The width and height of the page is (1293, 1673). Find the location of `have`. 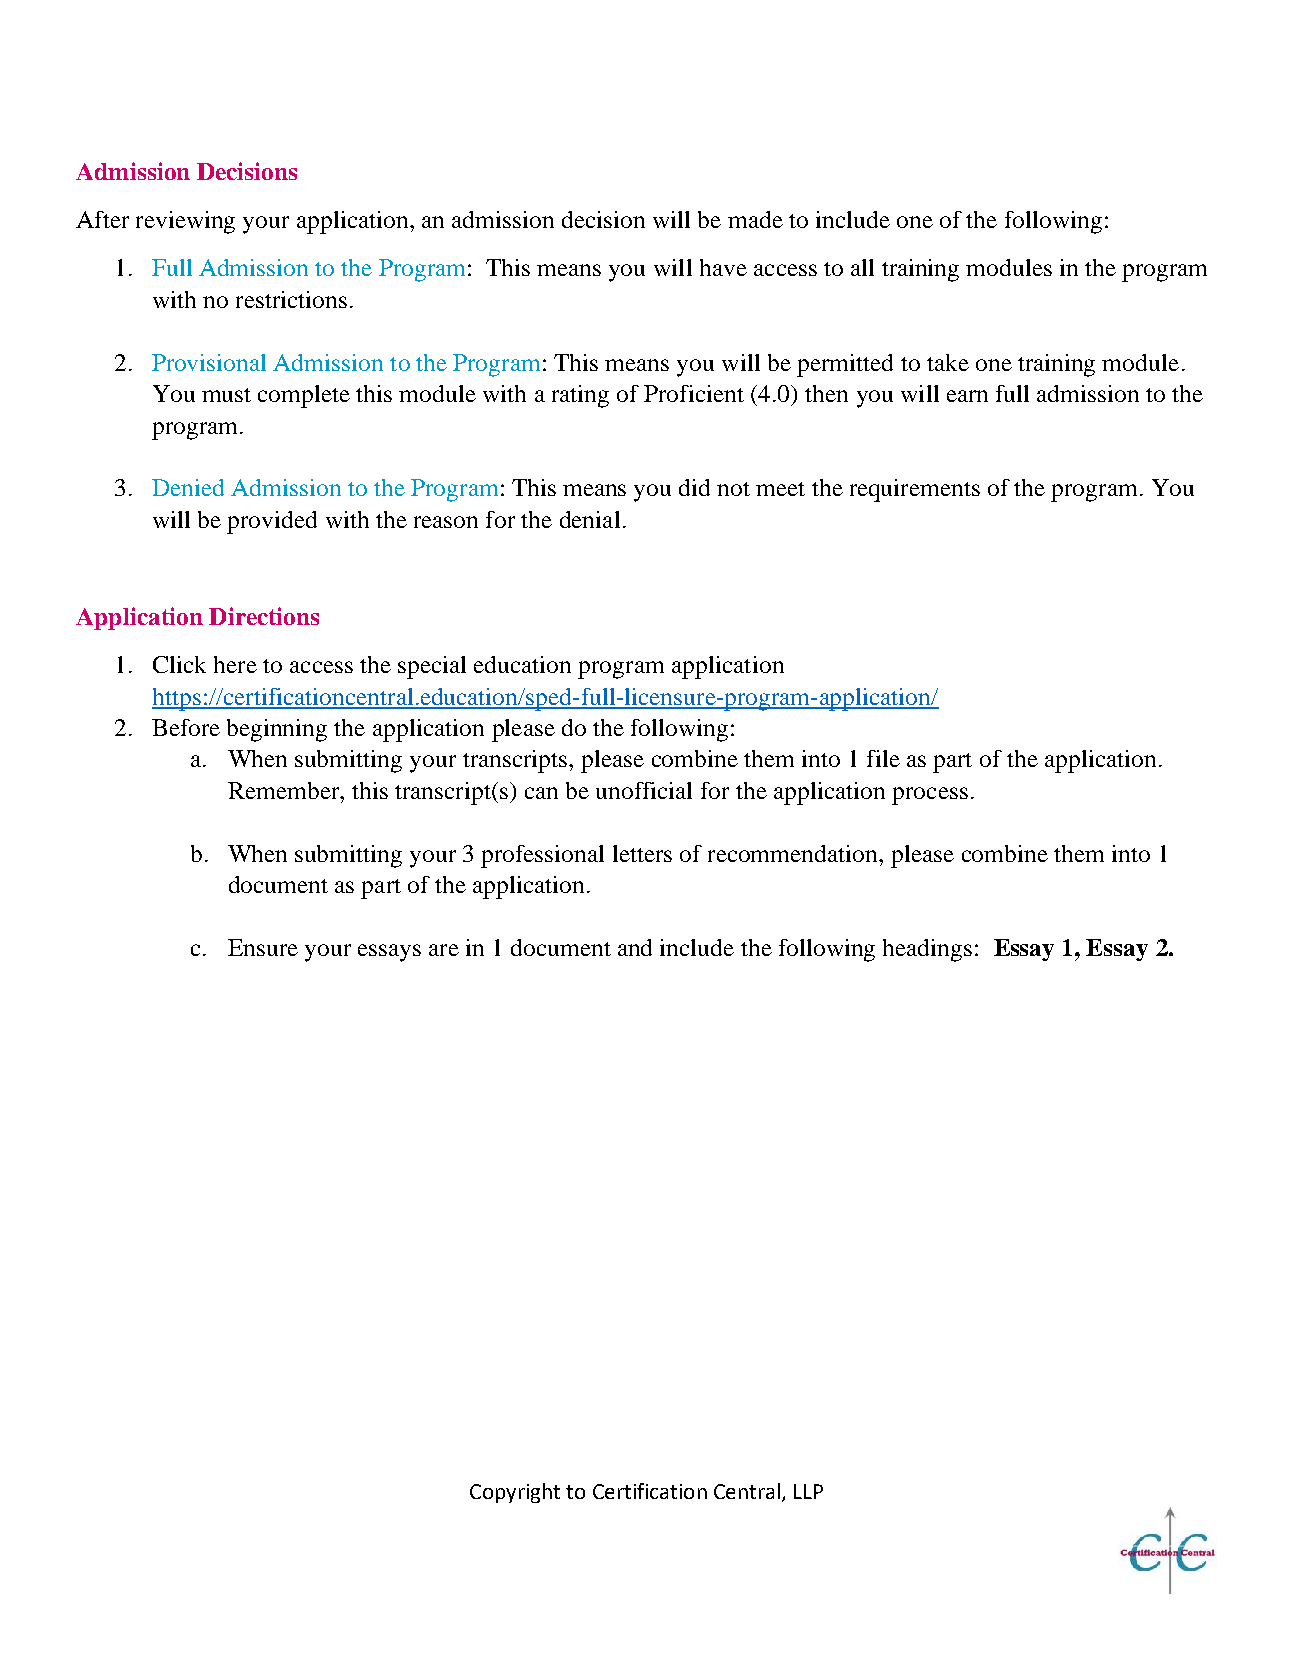

have is located at coordinates (723, 267).
